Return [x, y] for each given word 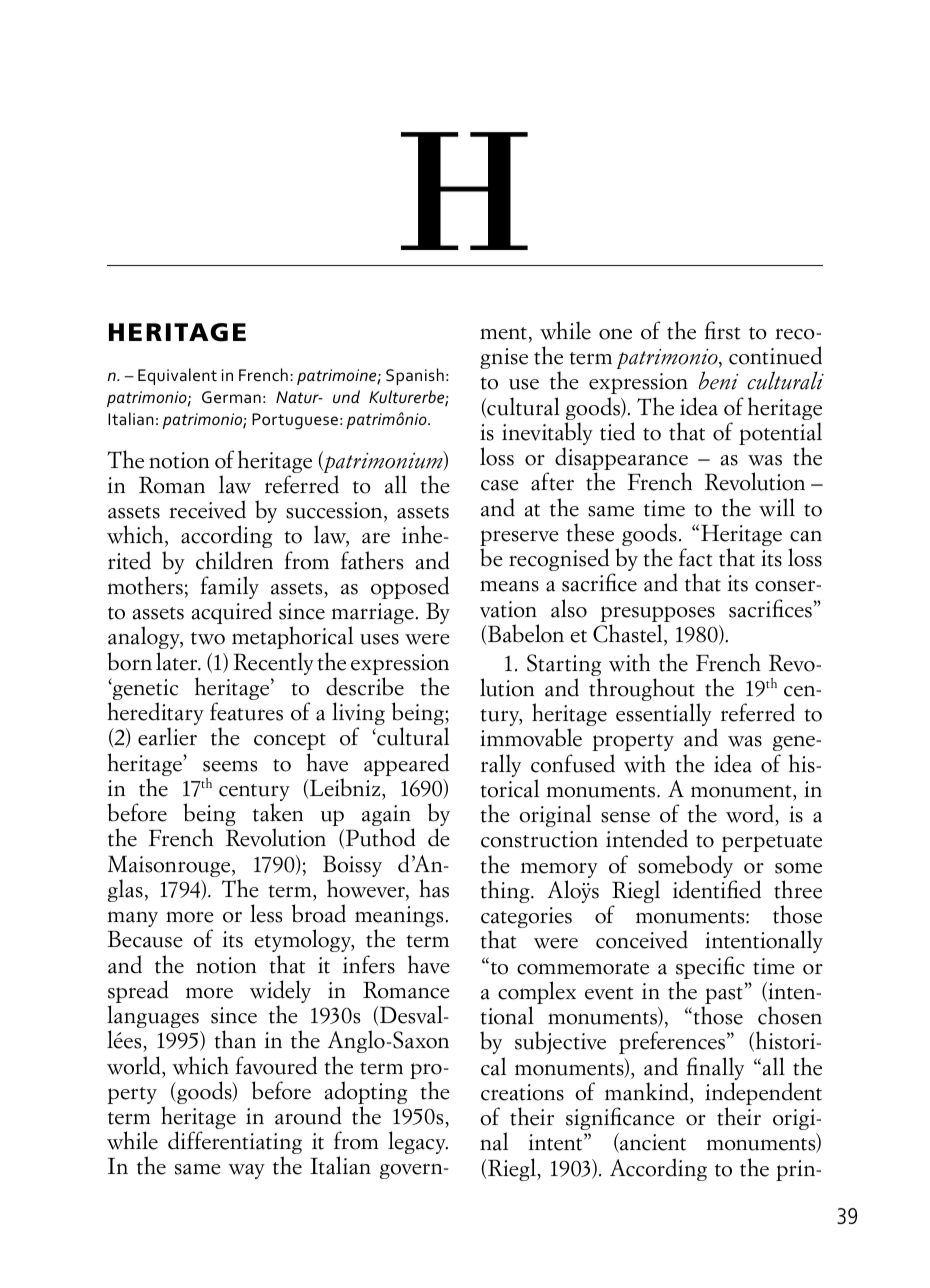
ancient [652, 1143]
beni [719, 380]
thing [506, 891]
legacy [418, 1142]
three [798, 889]
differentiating [235, 1144]
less [266, 913]
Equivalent [177, 376]
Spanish [415, 376]
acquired [231, 612]
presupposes [657, 615]
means [509, 586]
